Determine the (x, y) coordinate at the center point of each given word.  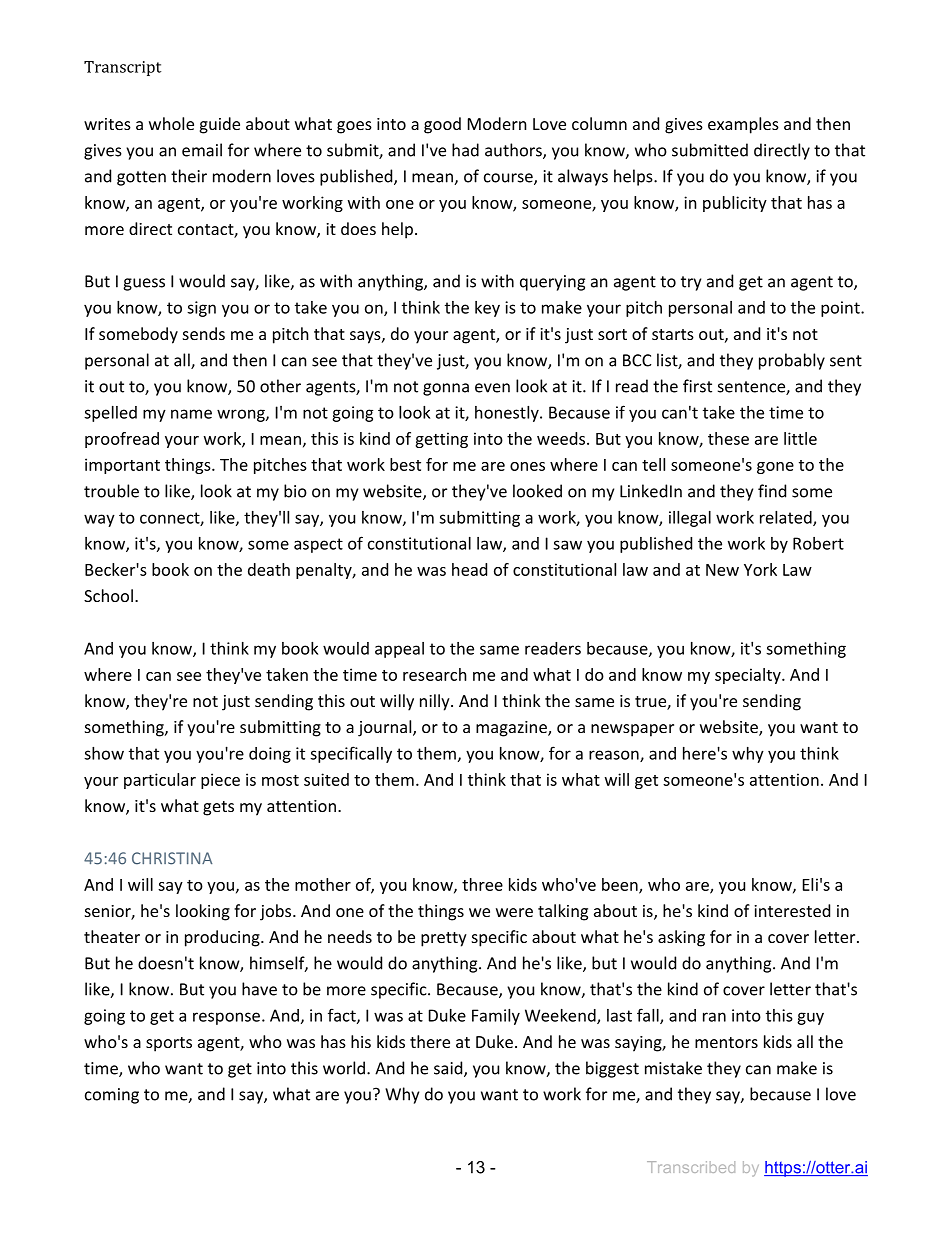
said (449, 1069)
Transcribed (691, 1167)
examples (743, 125)
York (760, 569)
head (469, 569)
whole (171, 123)
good (442, 125)
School (108, 595)
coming (112, 1096)
